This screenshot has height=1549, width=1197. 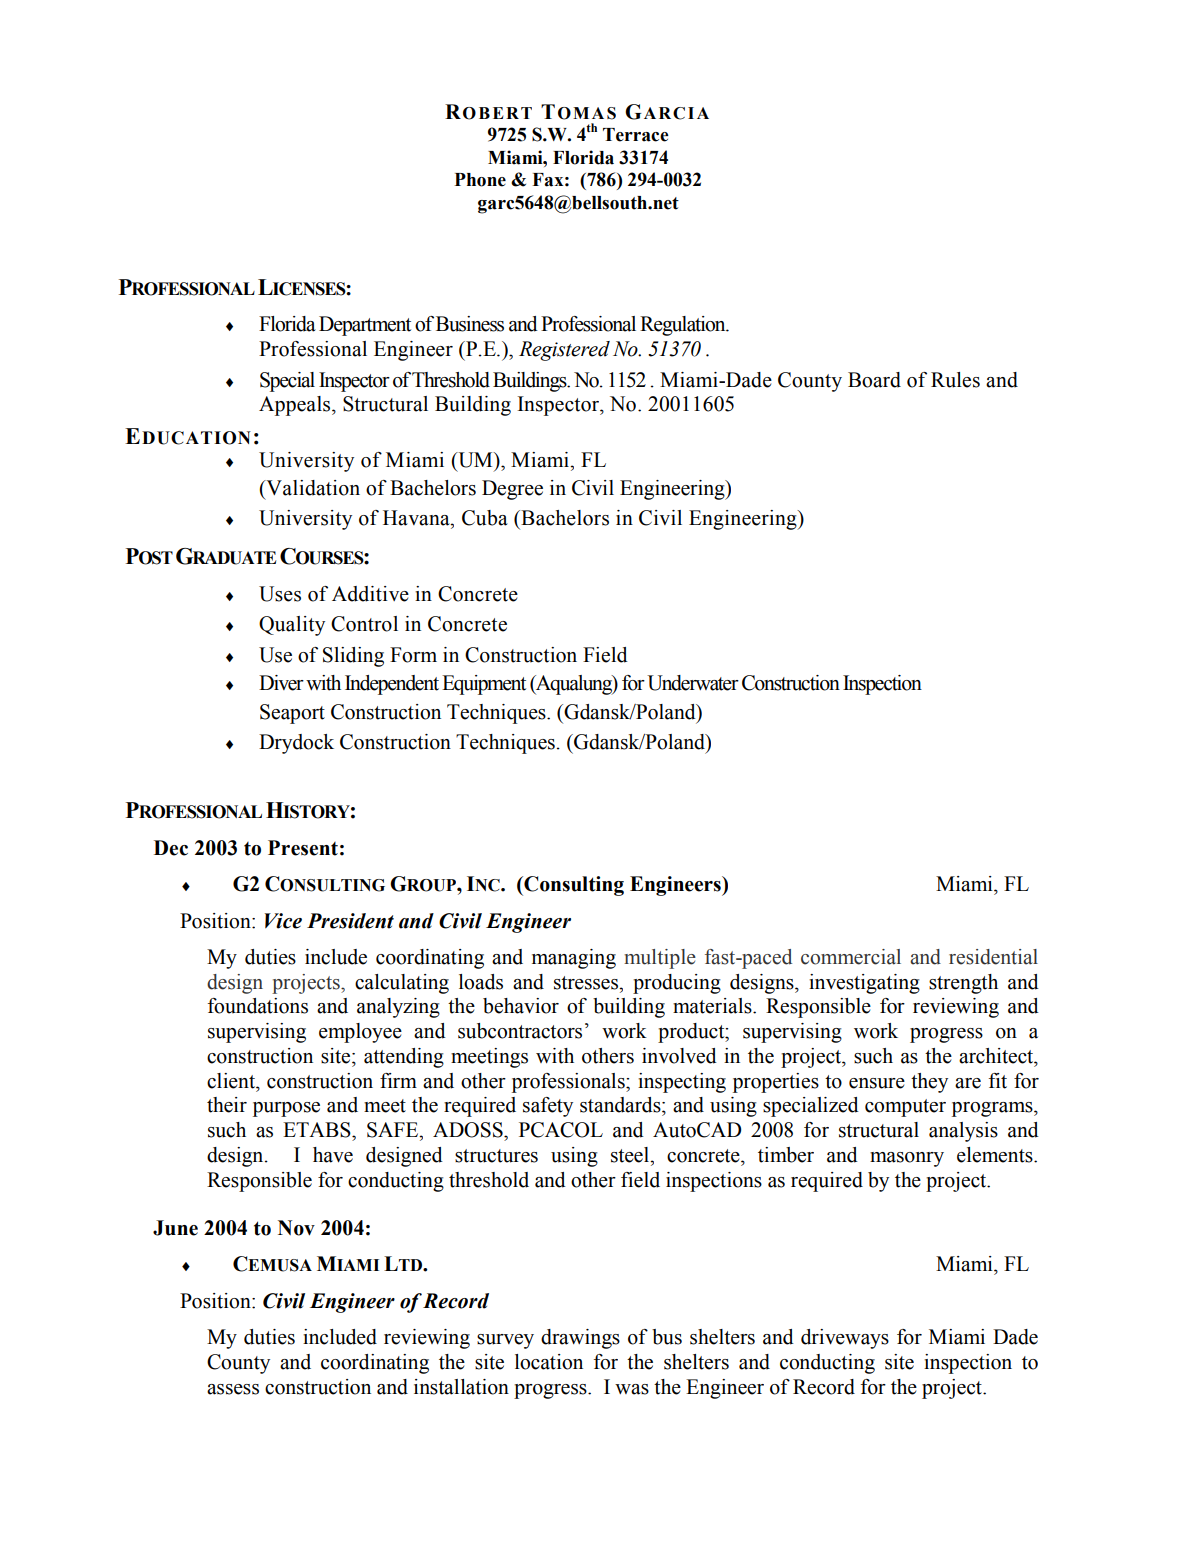 What do you see at coordinates (955, 380) in the screenshot?
I see `Rules` at bounding box center [955, 380].
